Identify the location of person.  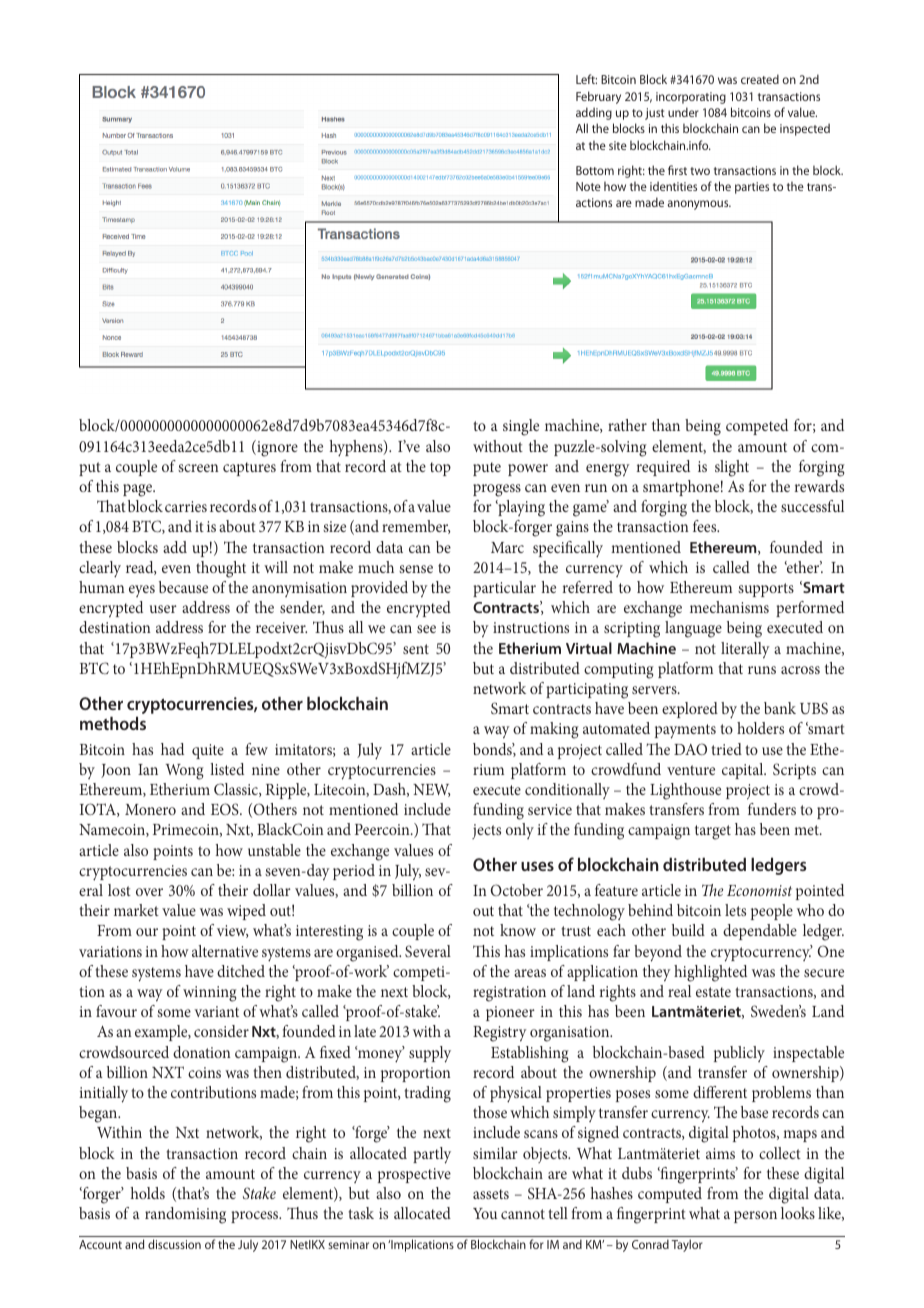
(755, 1217).
